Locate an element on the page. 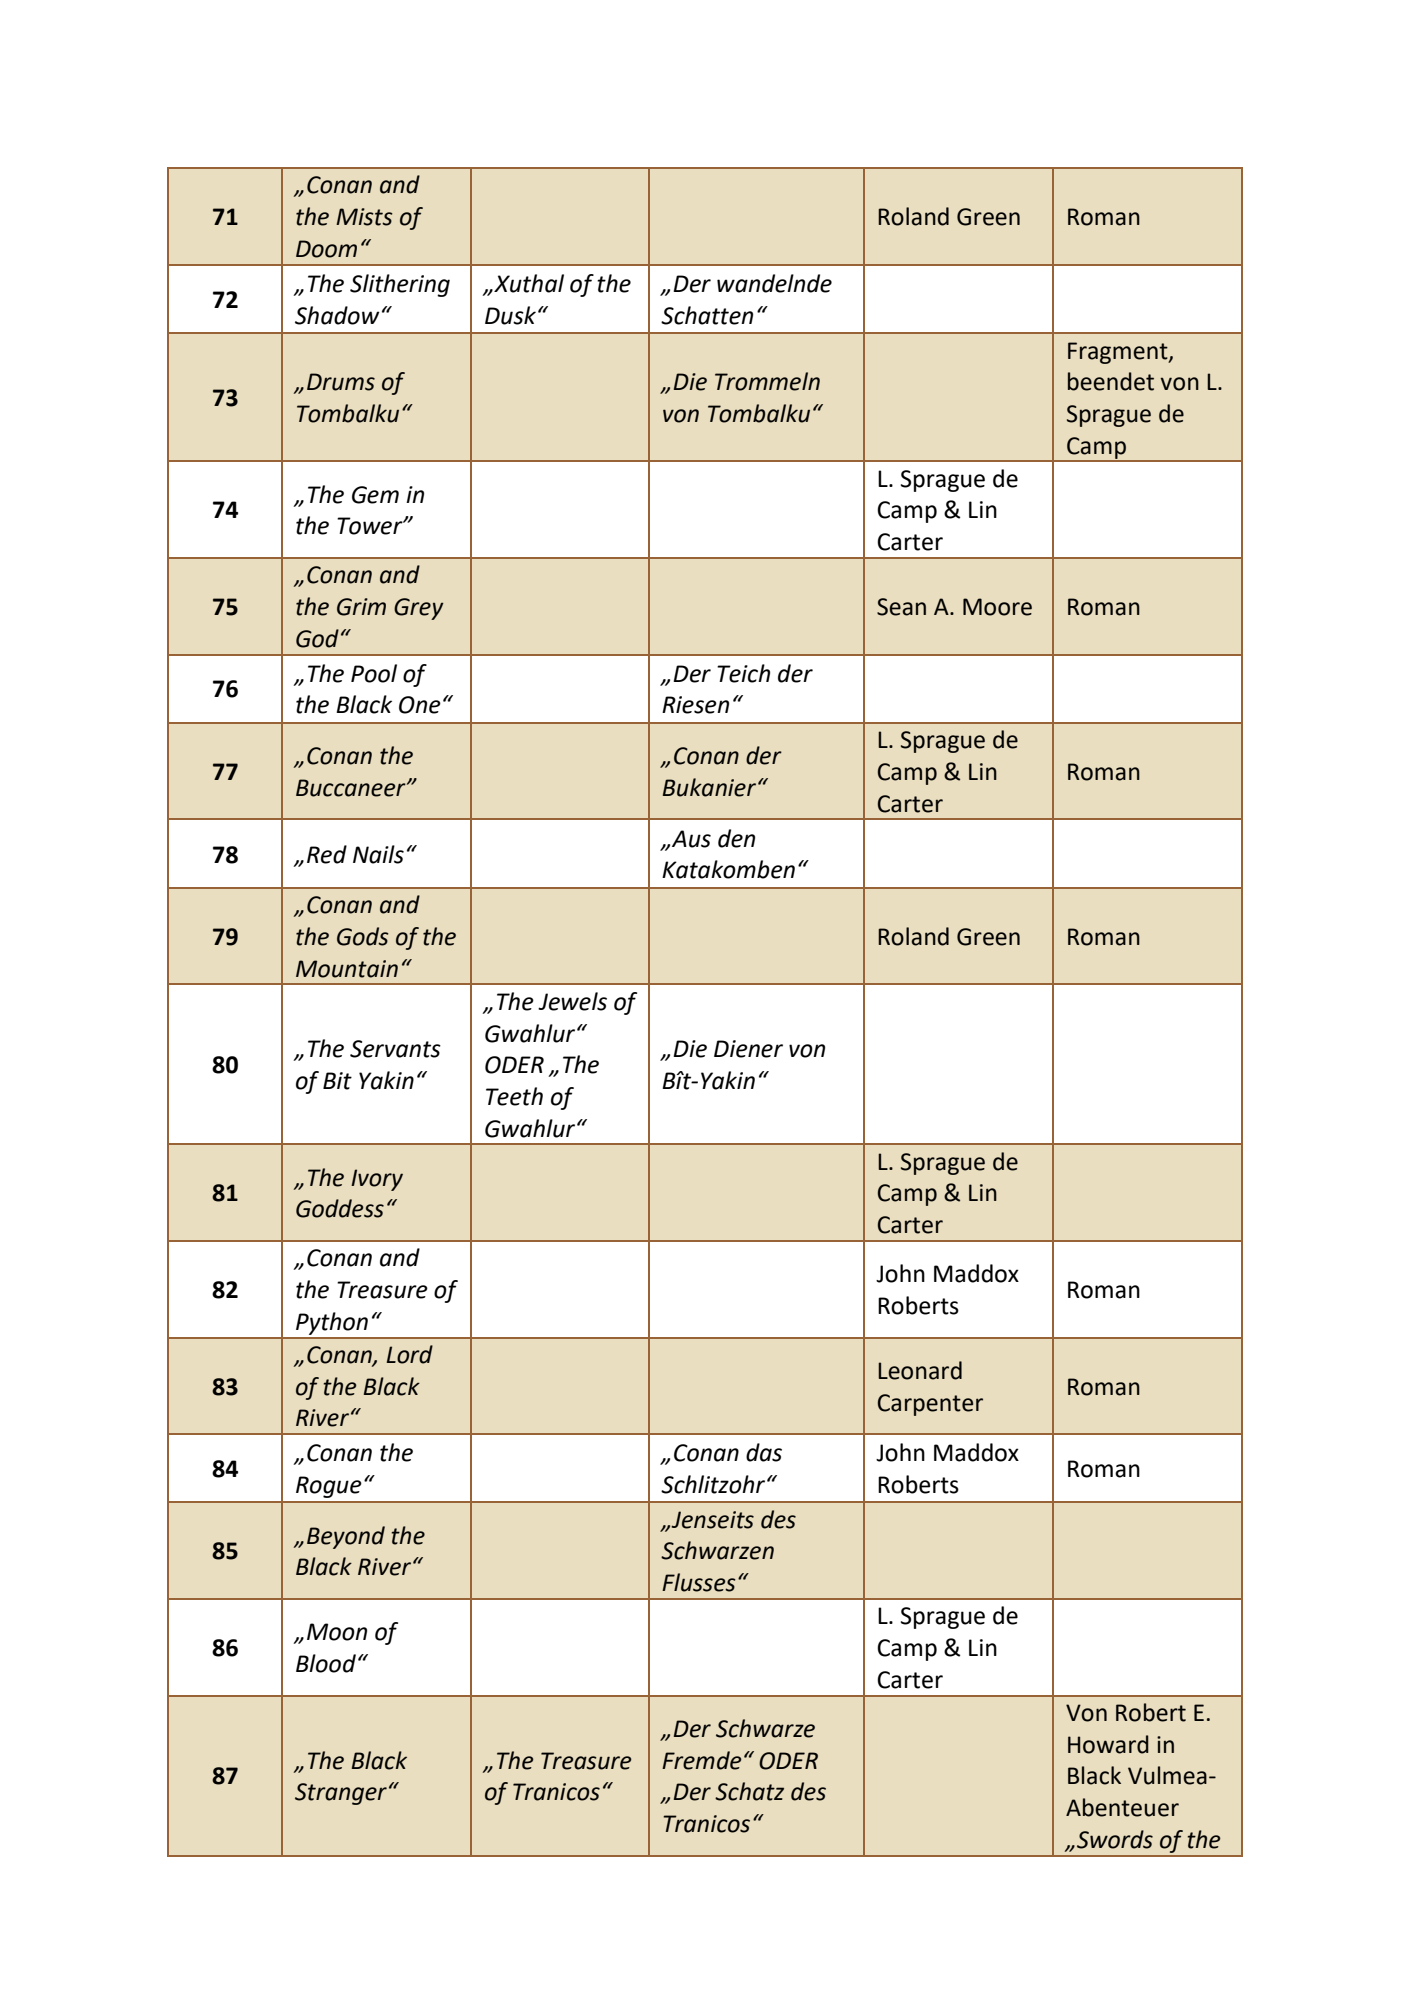 Image resolution: width=1410 pixels, height=1993 pixels. Leonard is located at coordinates (920, 1370).
